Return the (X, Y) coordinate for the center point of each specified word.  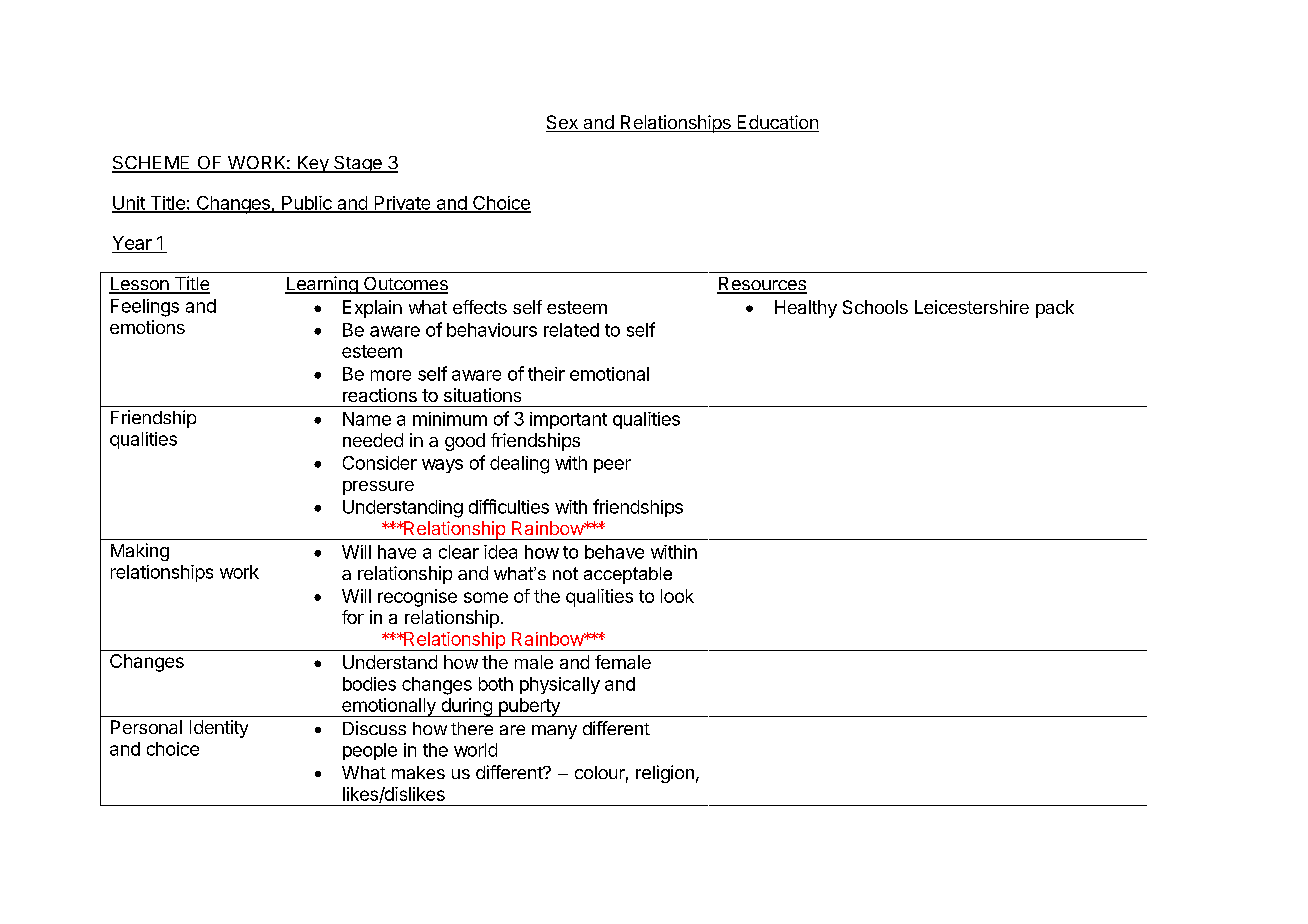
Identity (219, 729)
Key (313, 164)
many (554, 732)
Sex (563, 123)
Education (777, 123)
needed (373, 440)
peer (612, 466)
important (568, 420)
